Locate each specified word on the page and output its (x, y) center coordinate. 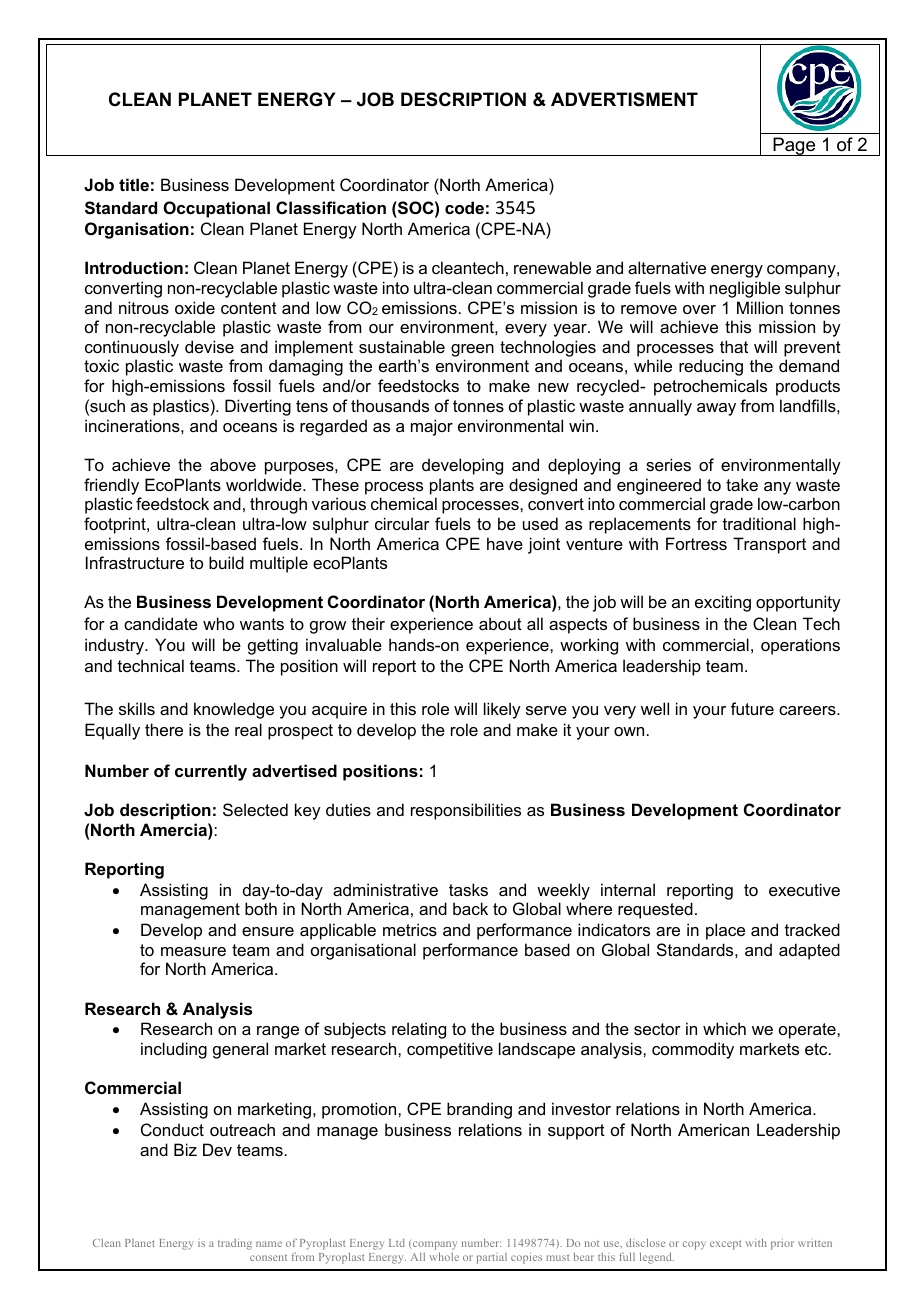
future (752, 708)
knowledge (234, 710)
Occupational (216, 209)
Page (794, 146)
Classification (331, 207)
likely (502, 710)
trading (235, 1244)
